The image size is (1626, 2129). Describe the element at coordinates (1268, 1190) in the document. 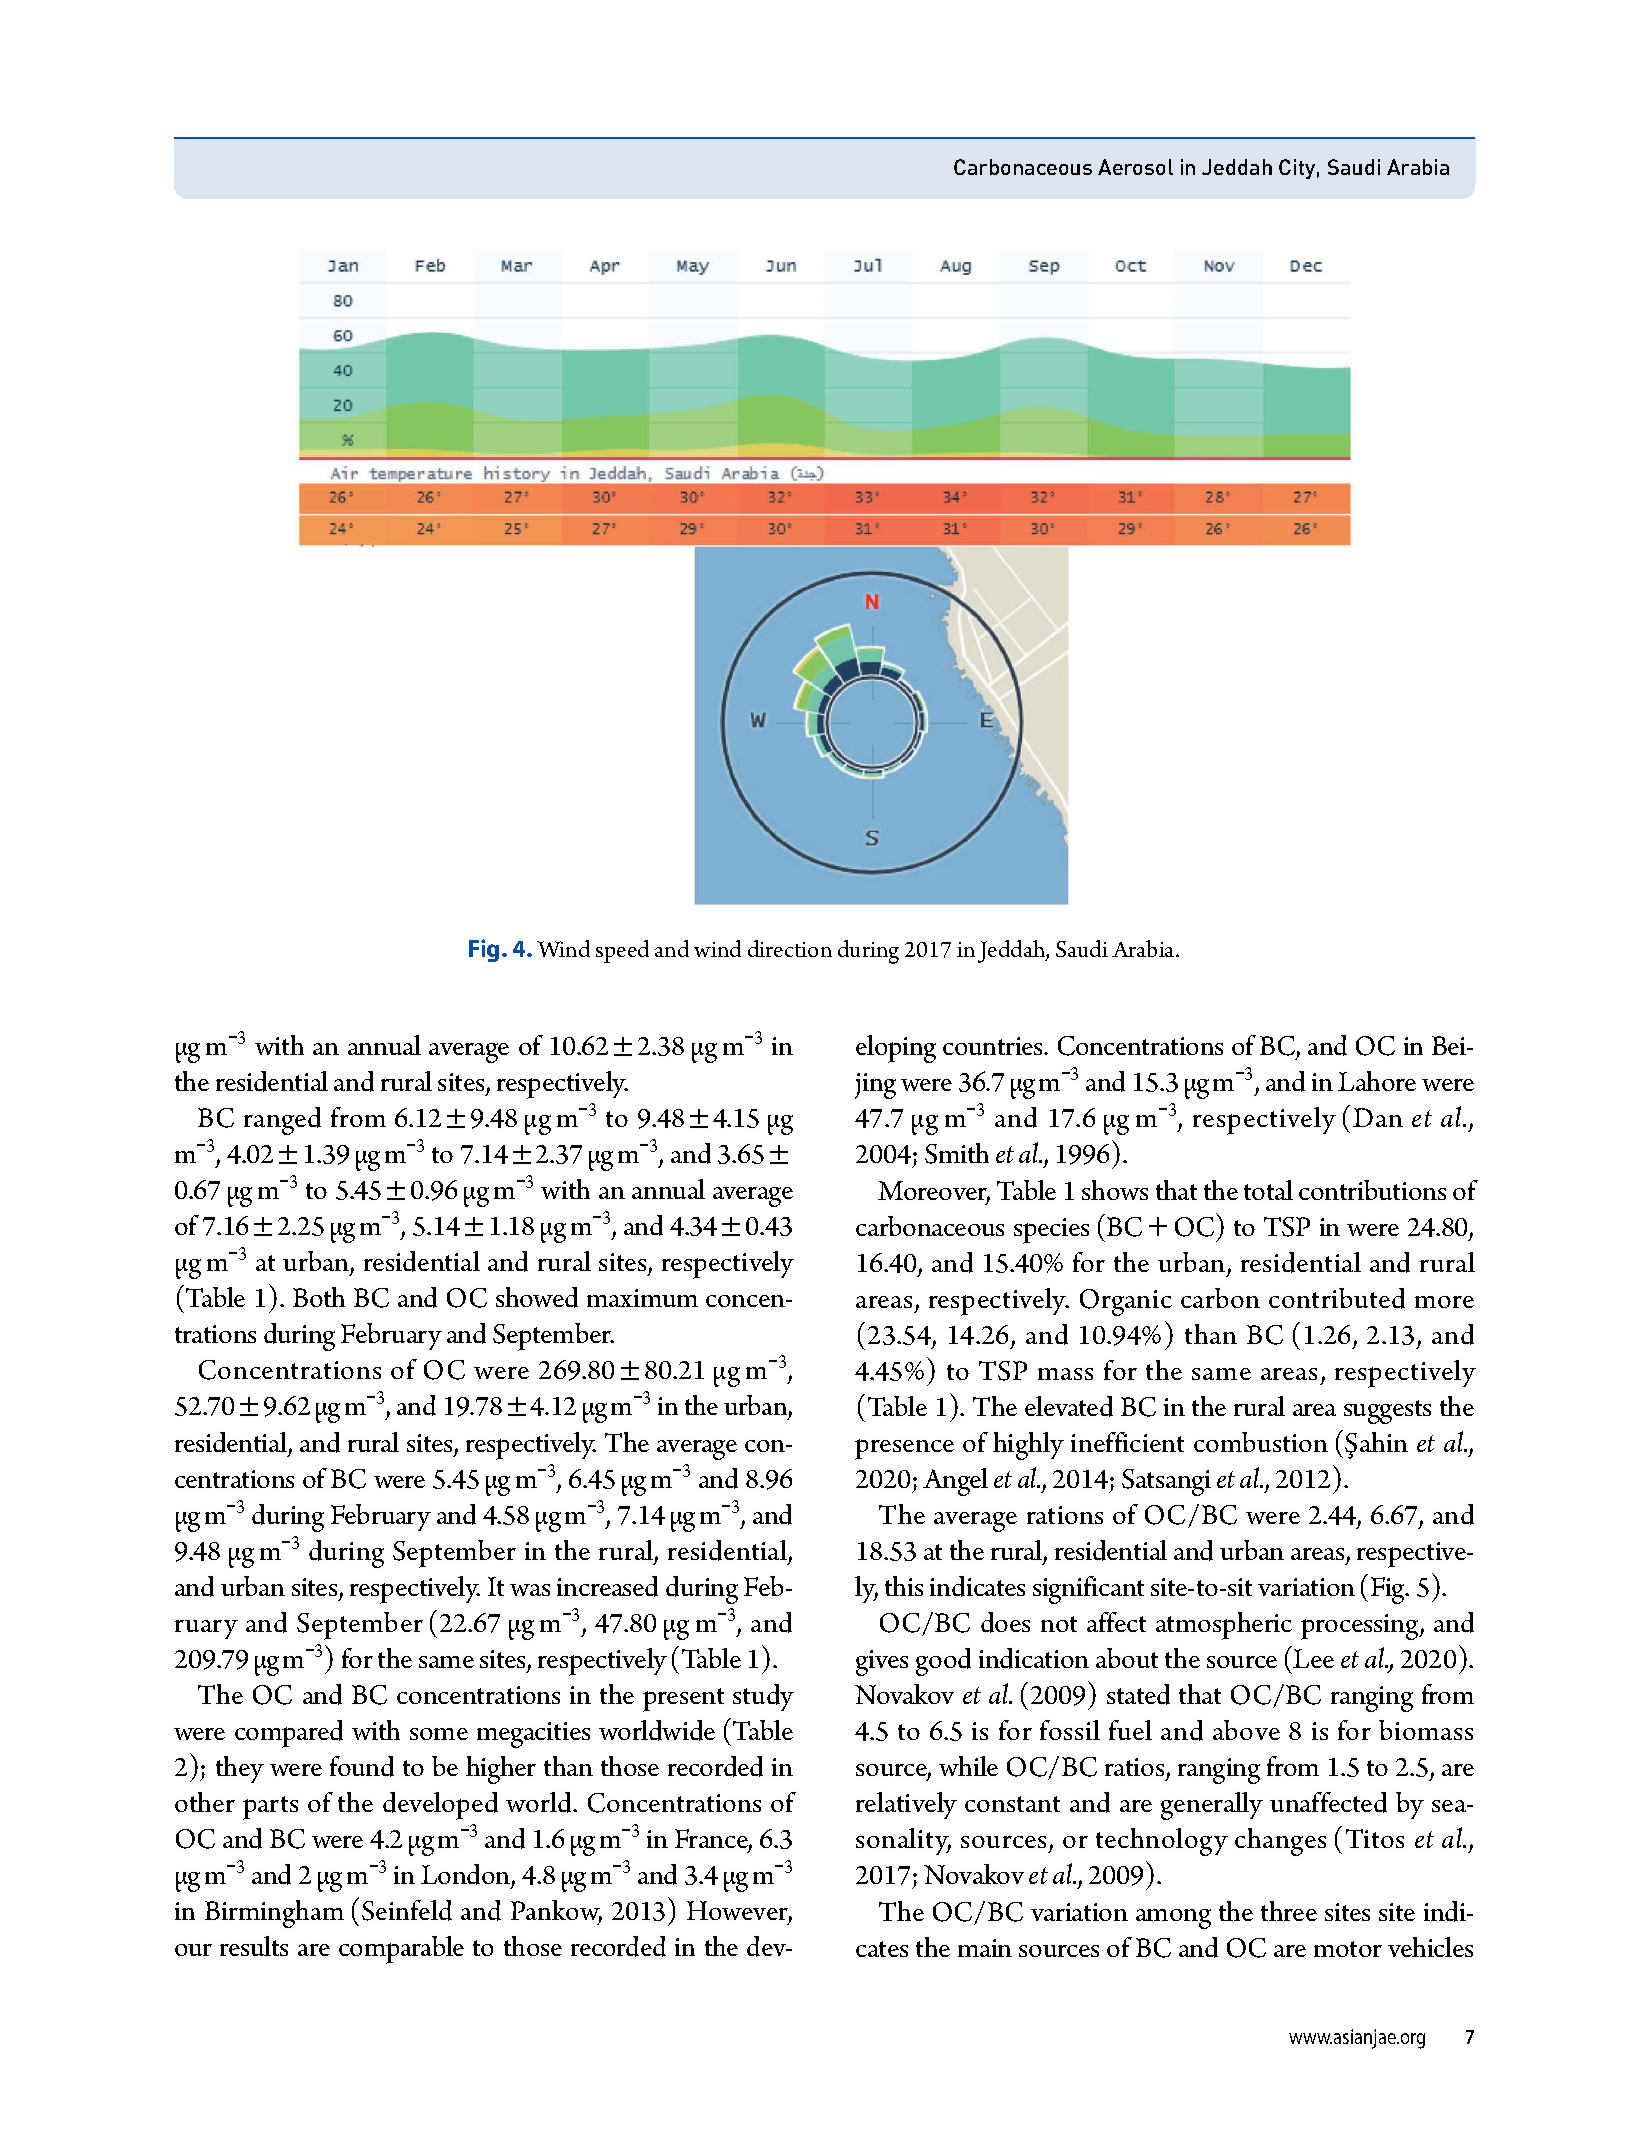

I see `total` at that location.
